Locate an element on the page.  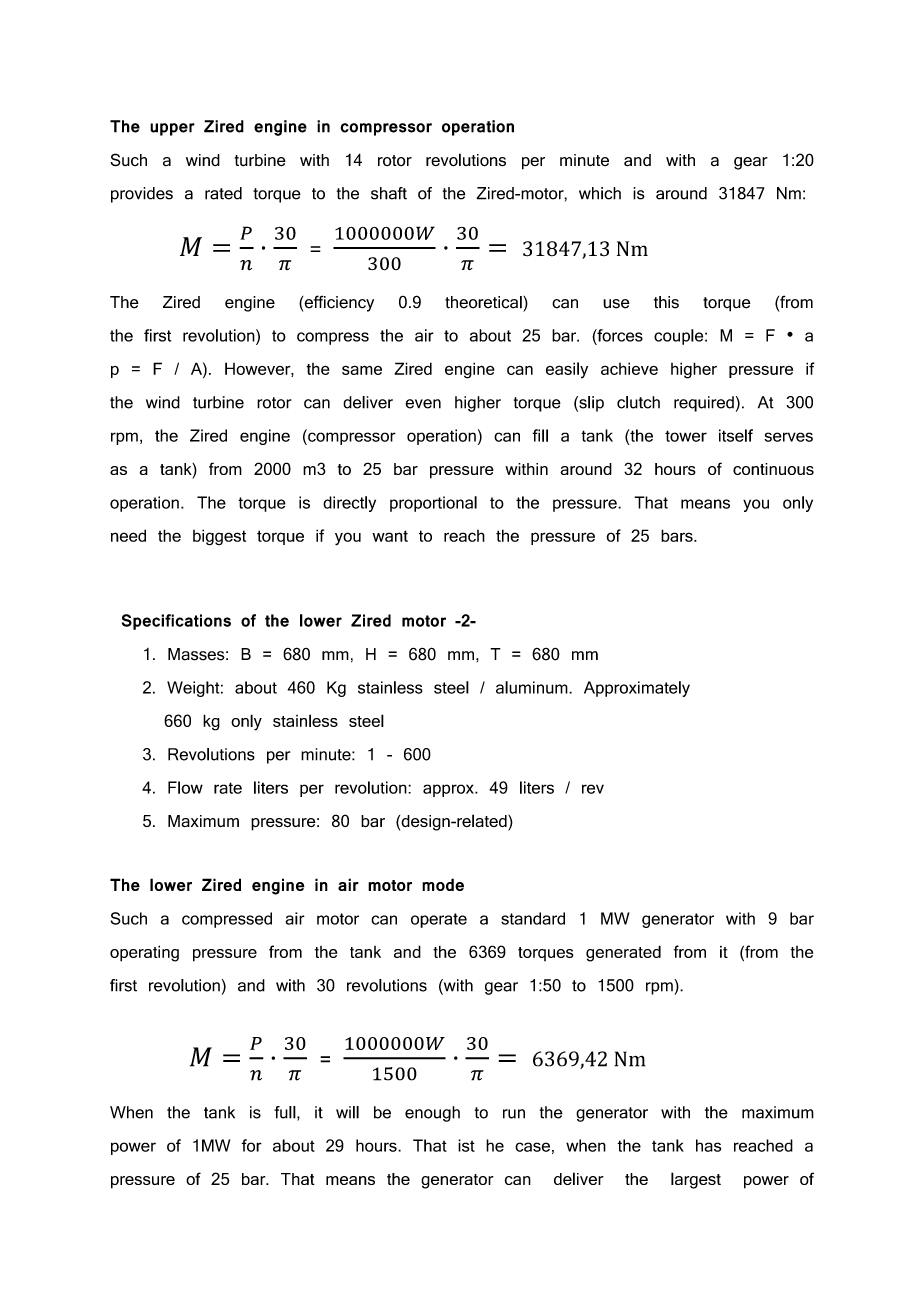
which is located at coordinates (600, 193).
